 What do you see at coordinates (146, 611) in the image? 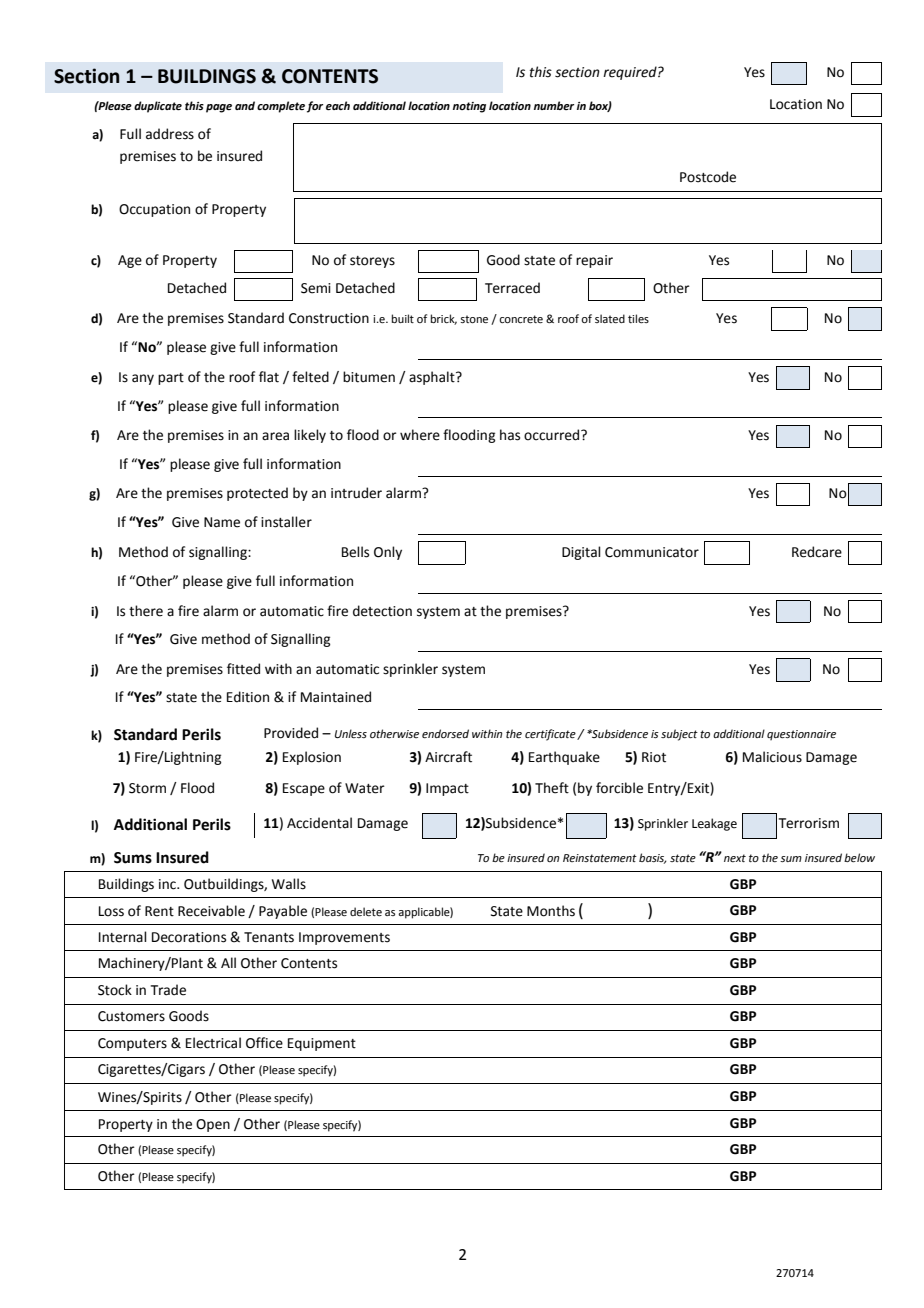
I see `there` at bounding box center [146, 611].
